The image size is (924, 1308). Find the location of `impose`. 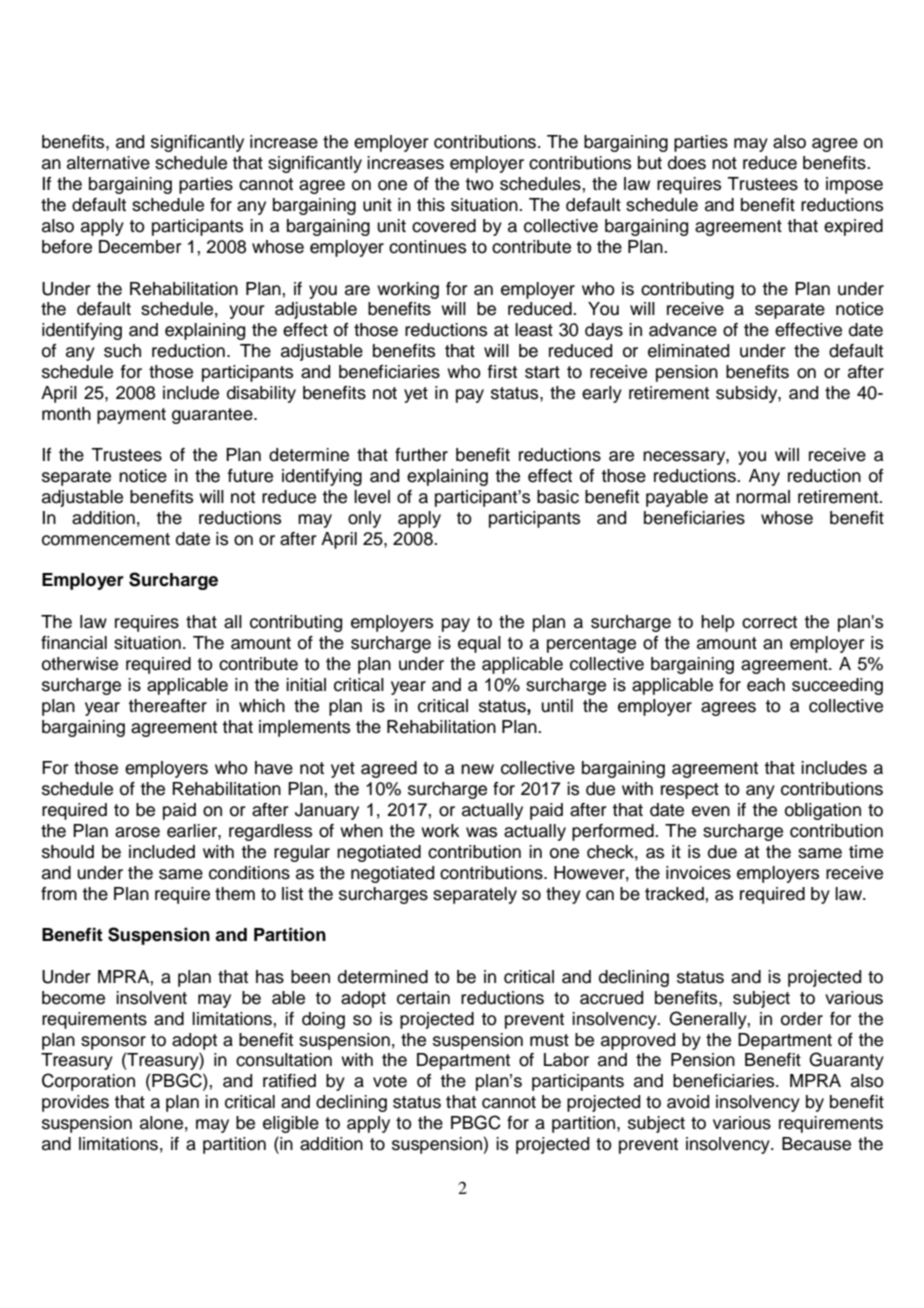

impose is located at coordinates (854, 185).
